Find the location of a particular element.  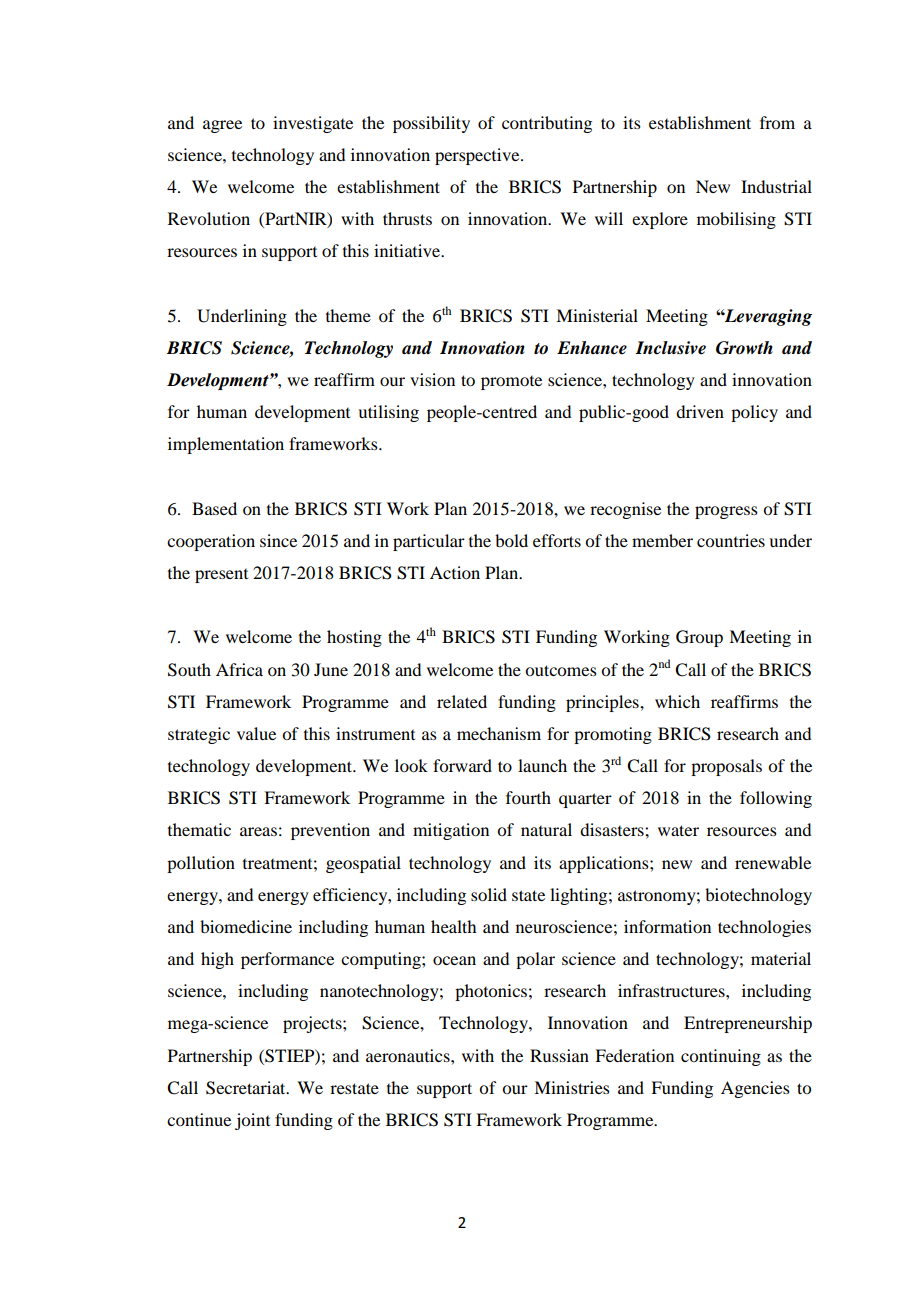

Group is located at coordinates (699, 638).
